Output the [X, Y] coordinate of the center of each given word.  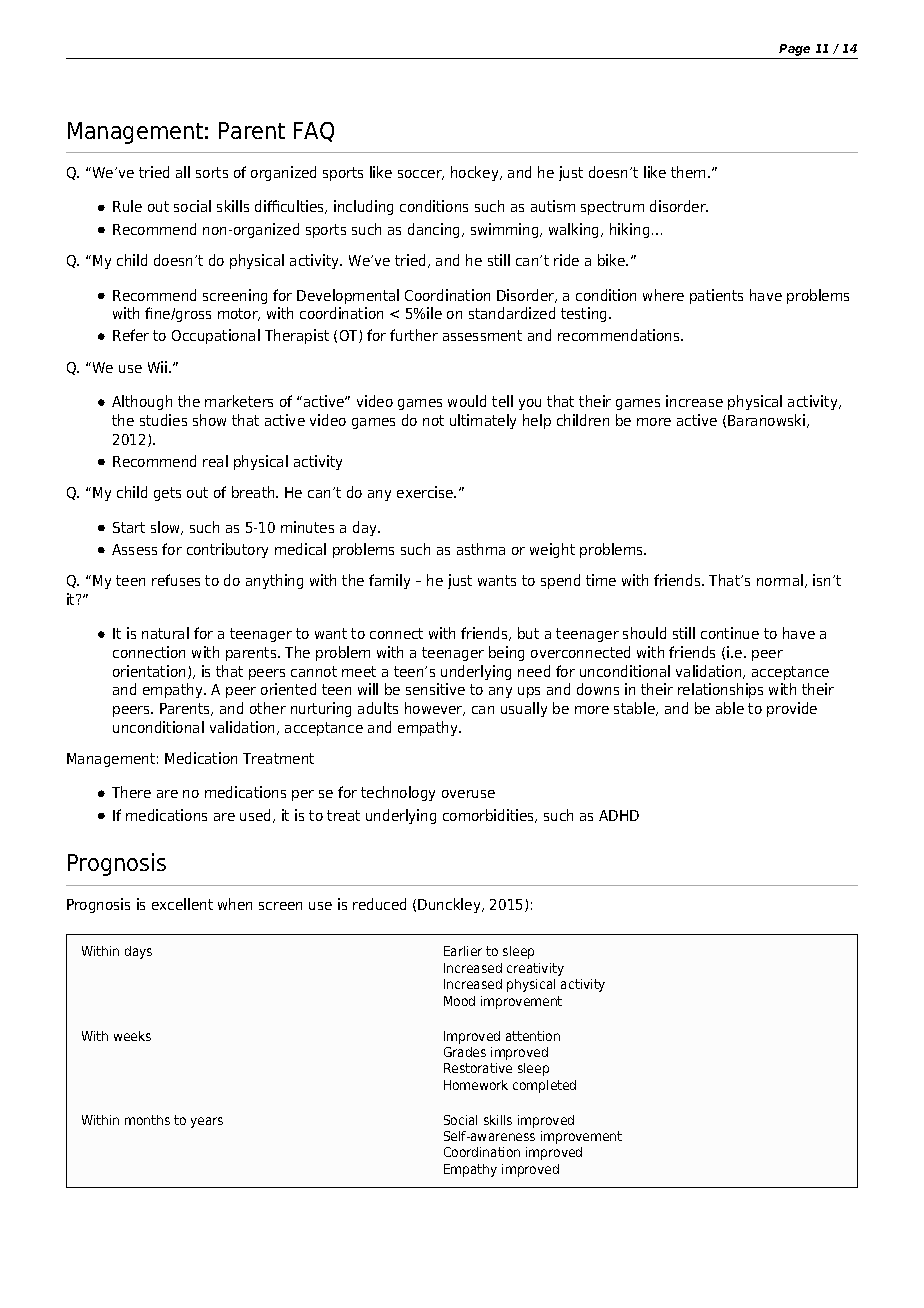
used [257, 816]
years [207, 1122]
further [414, 335]
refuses [176, 580]
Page [794, 50]
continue [730, 633]
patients [716, 296]
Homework [476, 1085]
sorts [212, 172]
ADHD [619, 815]
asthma [481, 549]
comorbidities [489, 816]
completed [544, 1086]
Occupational [216, 336]
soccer [421, 175]
